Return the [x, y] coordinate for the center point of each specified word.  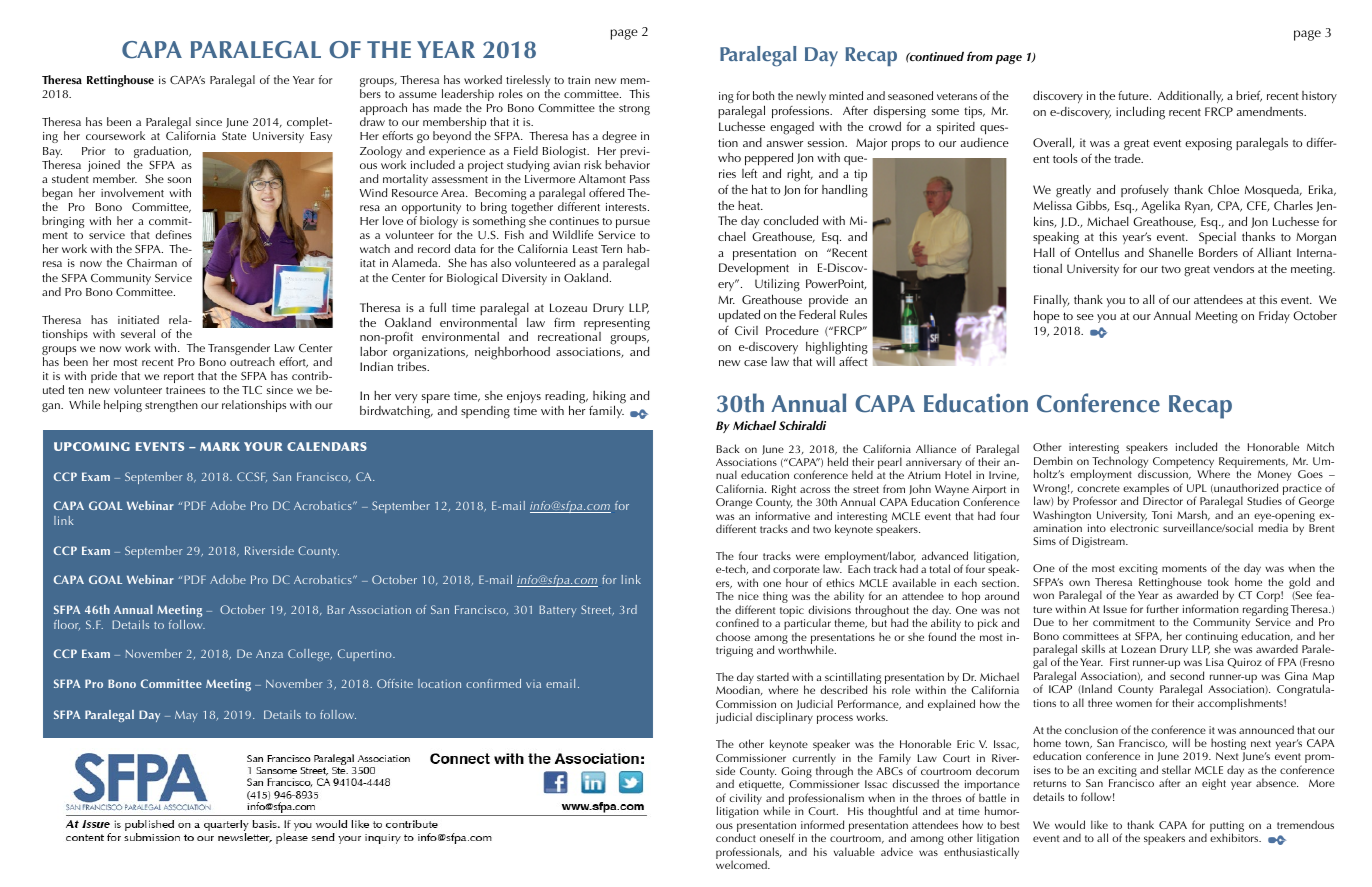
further [1163, 608]
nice [748, 596]
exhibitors [1235, 837]
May [186, 716]
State [234, 136]
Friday [1274, 317]
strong [634, 110]
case [755, 363]
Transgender [239, 350]
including [1140, 113]
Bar [336, 609]
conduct [736, 837]
